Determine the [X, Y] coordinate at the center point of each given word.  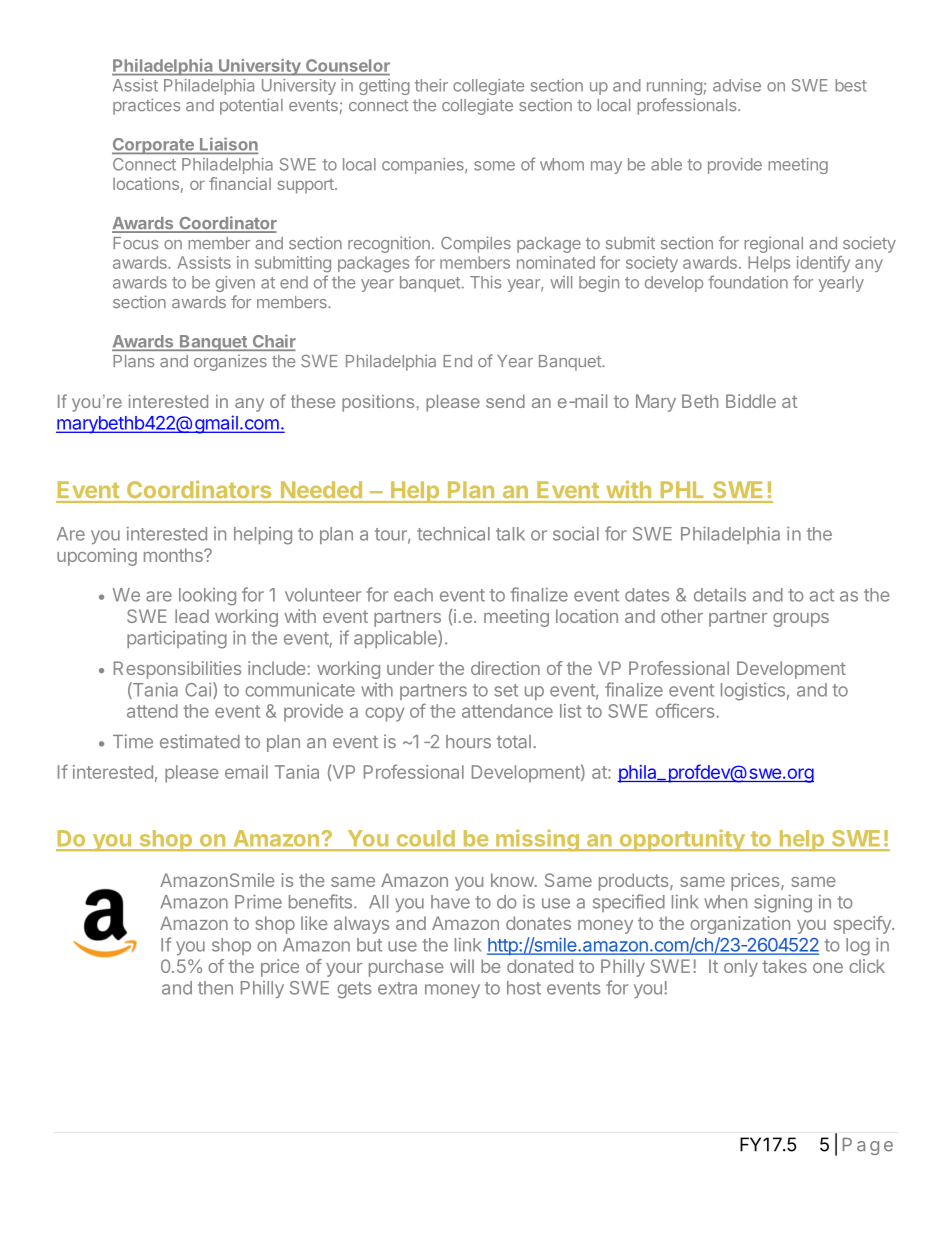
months [174, 555]
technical [453, 533]
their [431, 85]
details [720, 594]
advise [737, 85]
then [215, 988]
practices [146, 106]
